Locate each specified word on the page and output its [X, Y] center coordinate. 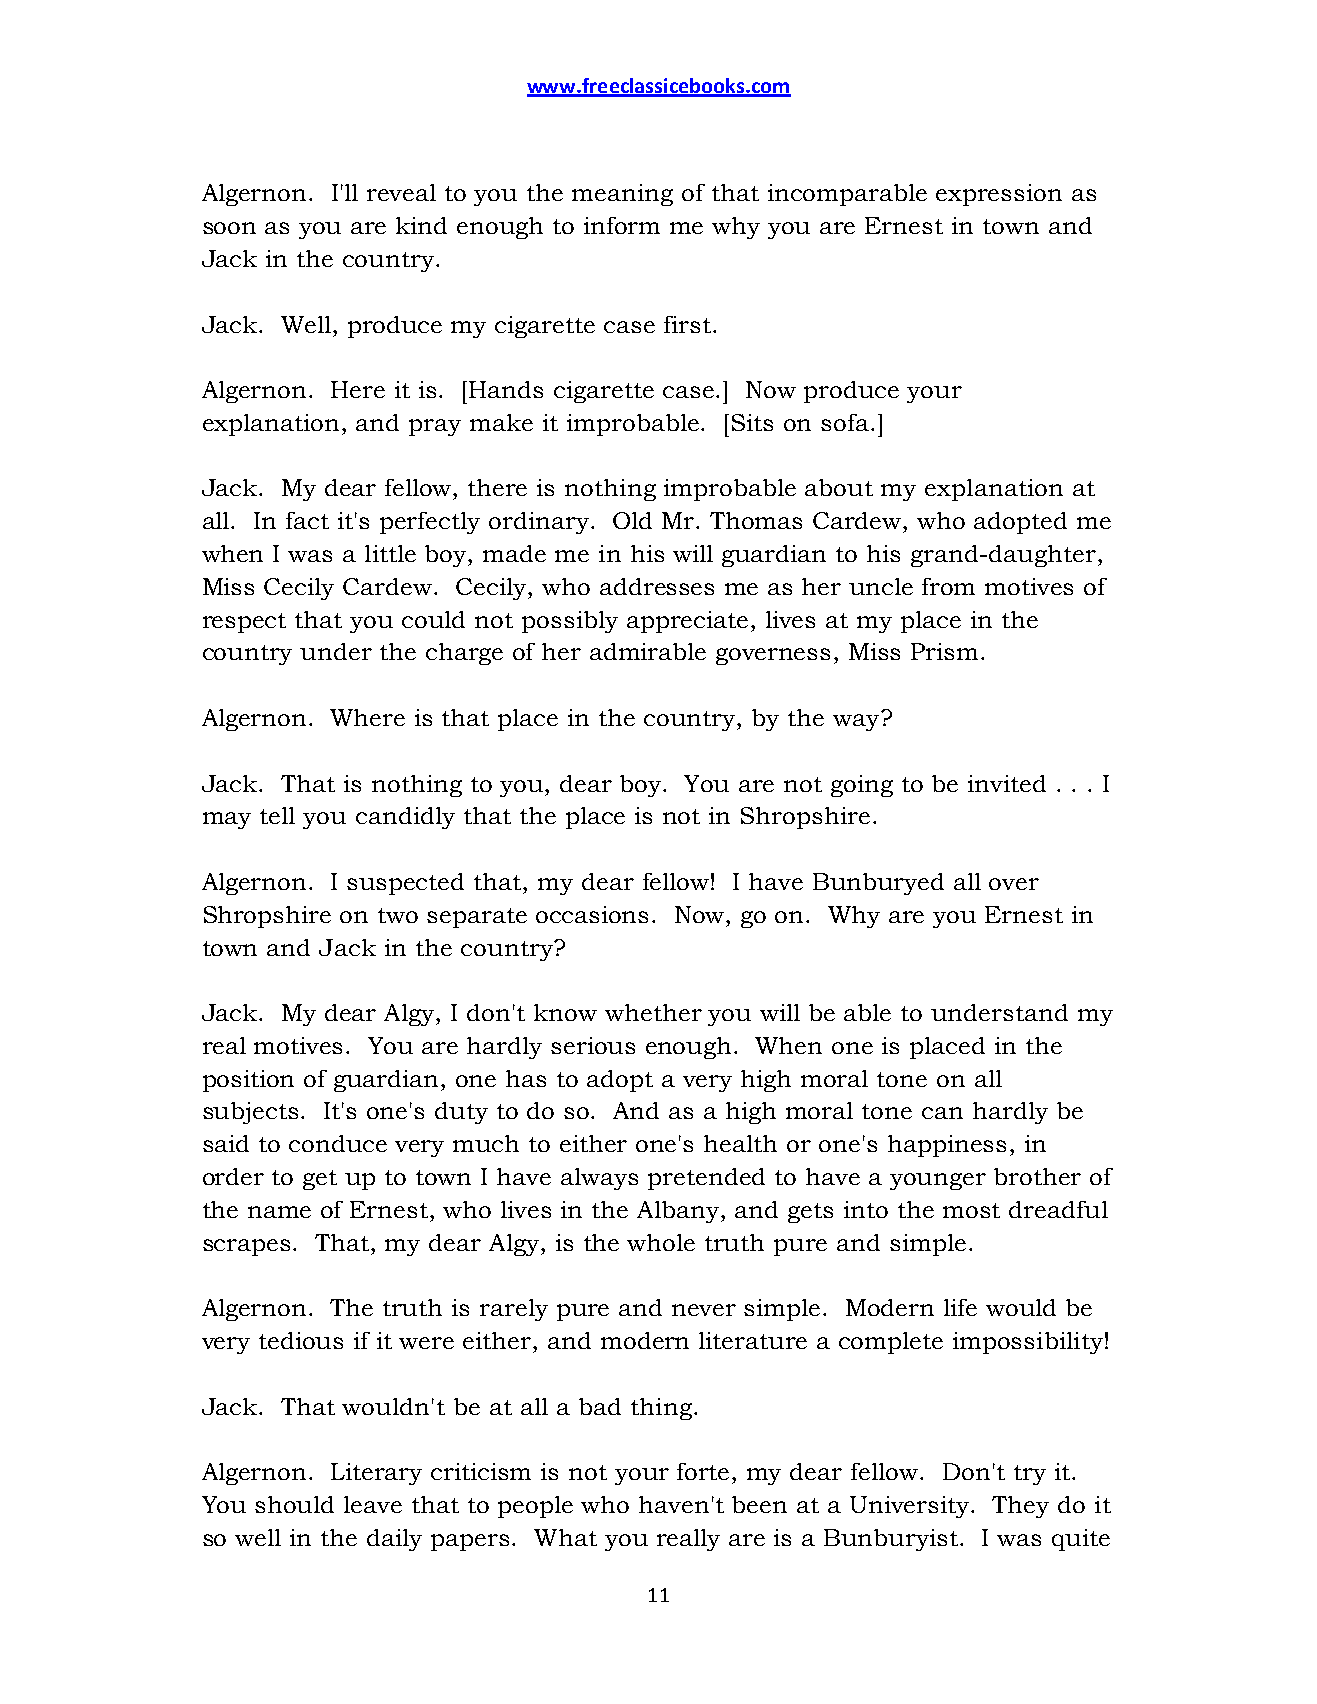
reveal [401, 192]
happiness [947, 1146]
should [294, 1504]
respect [244, 623]
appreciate [687, 622]
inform [622, 225]
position [248, 1081]
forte [705, 1471]
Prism [944, 651]
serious [593, 1045]
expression [999, 195]
